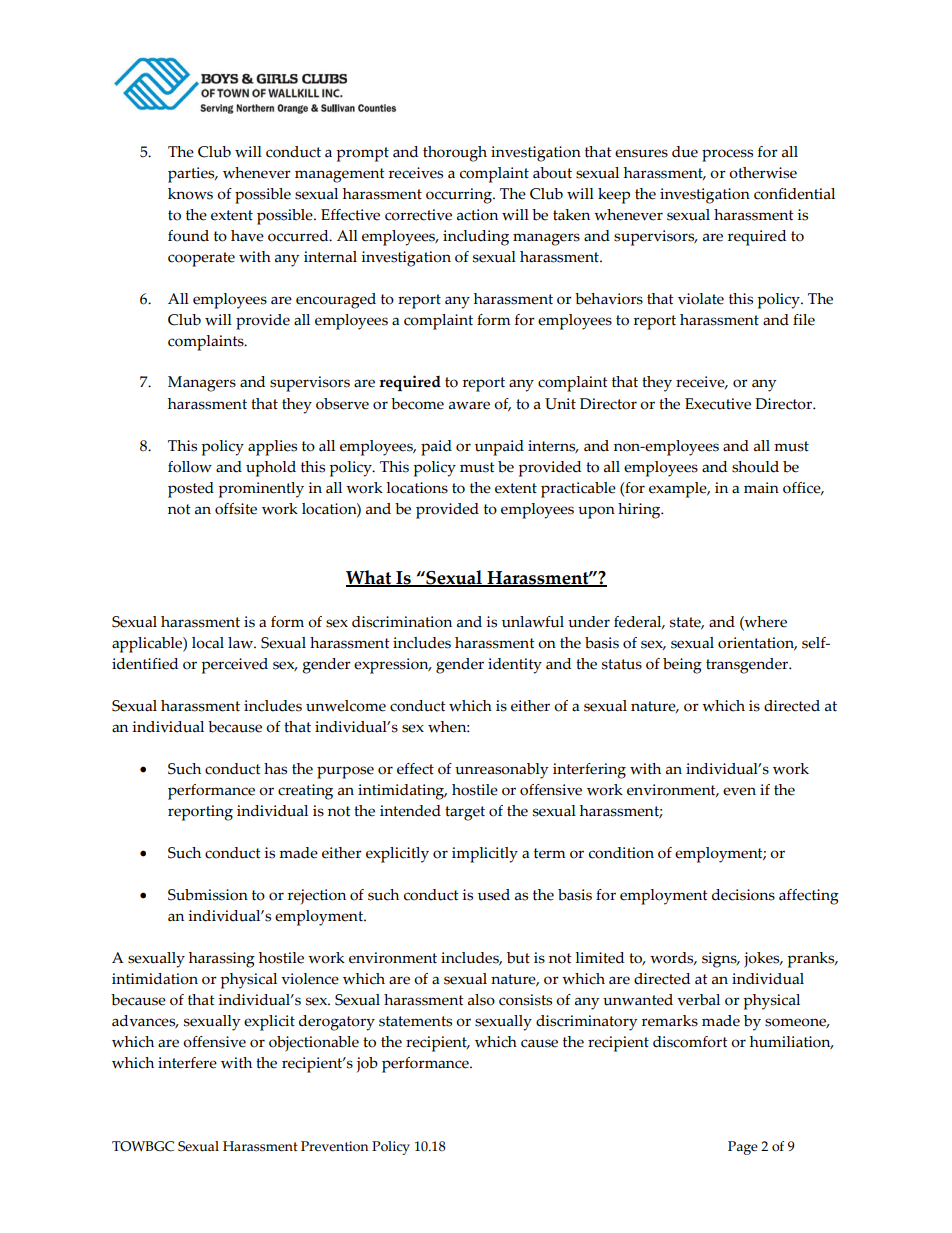  I want to click on interfere, so click(187, 1063).
